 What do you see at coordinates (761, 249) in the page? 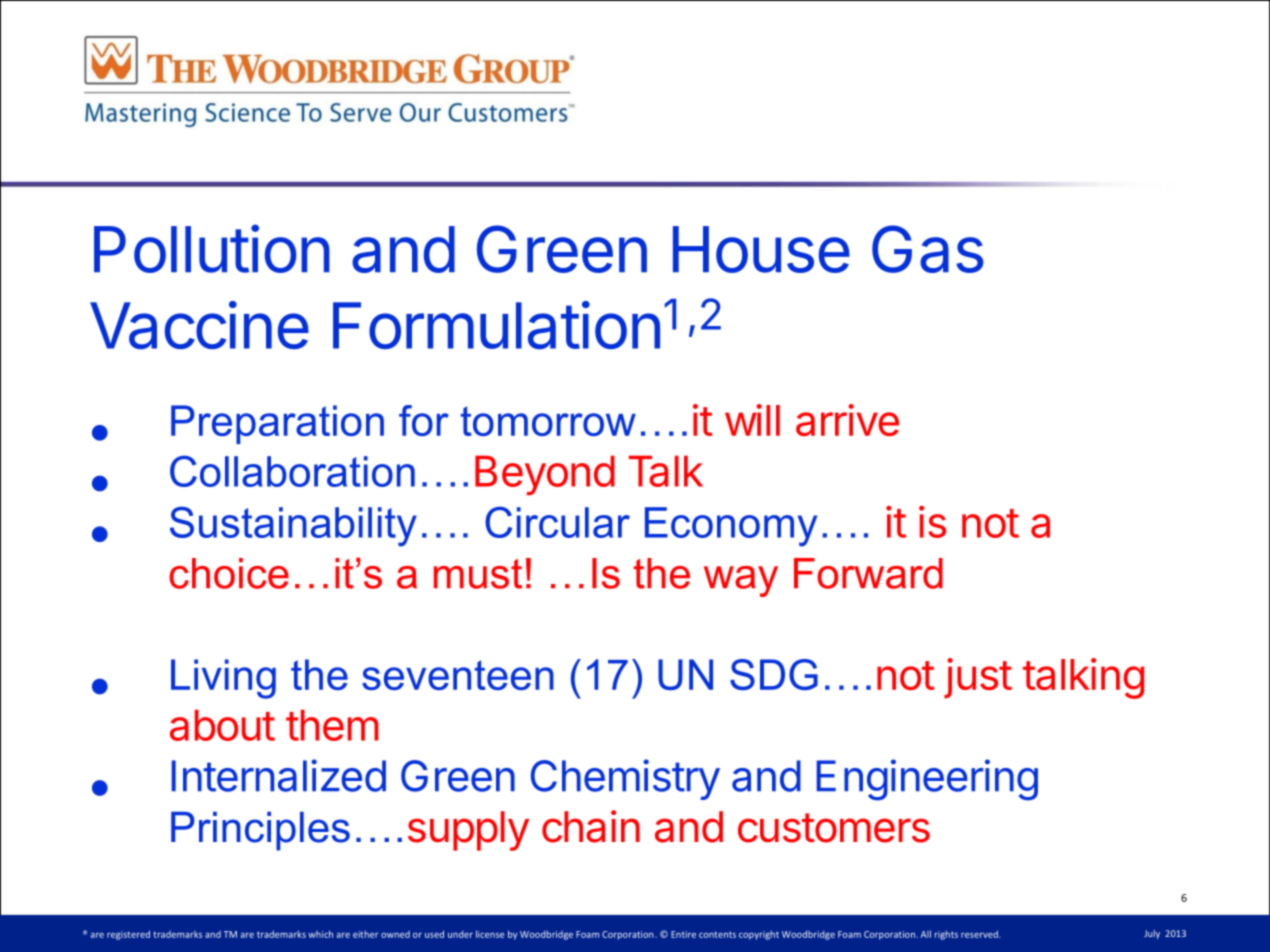
I see `House` at bounding box center [761, 249].
